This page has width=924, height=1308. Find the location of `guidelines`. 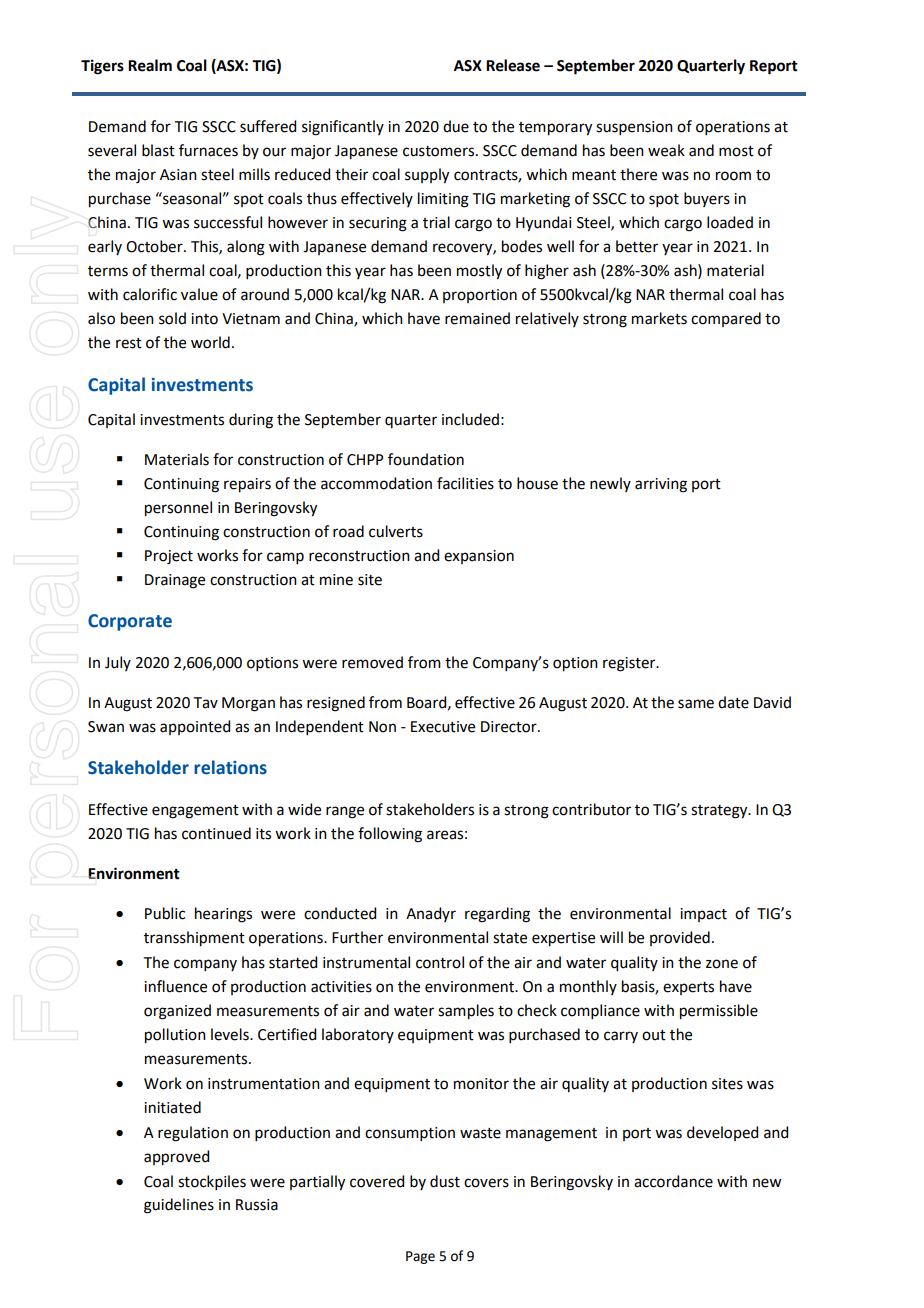

guidelines is located at coordinates (179, 1206).
